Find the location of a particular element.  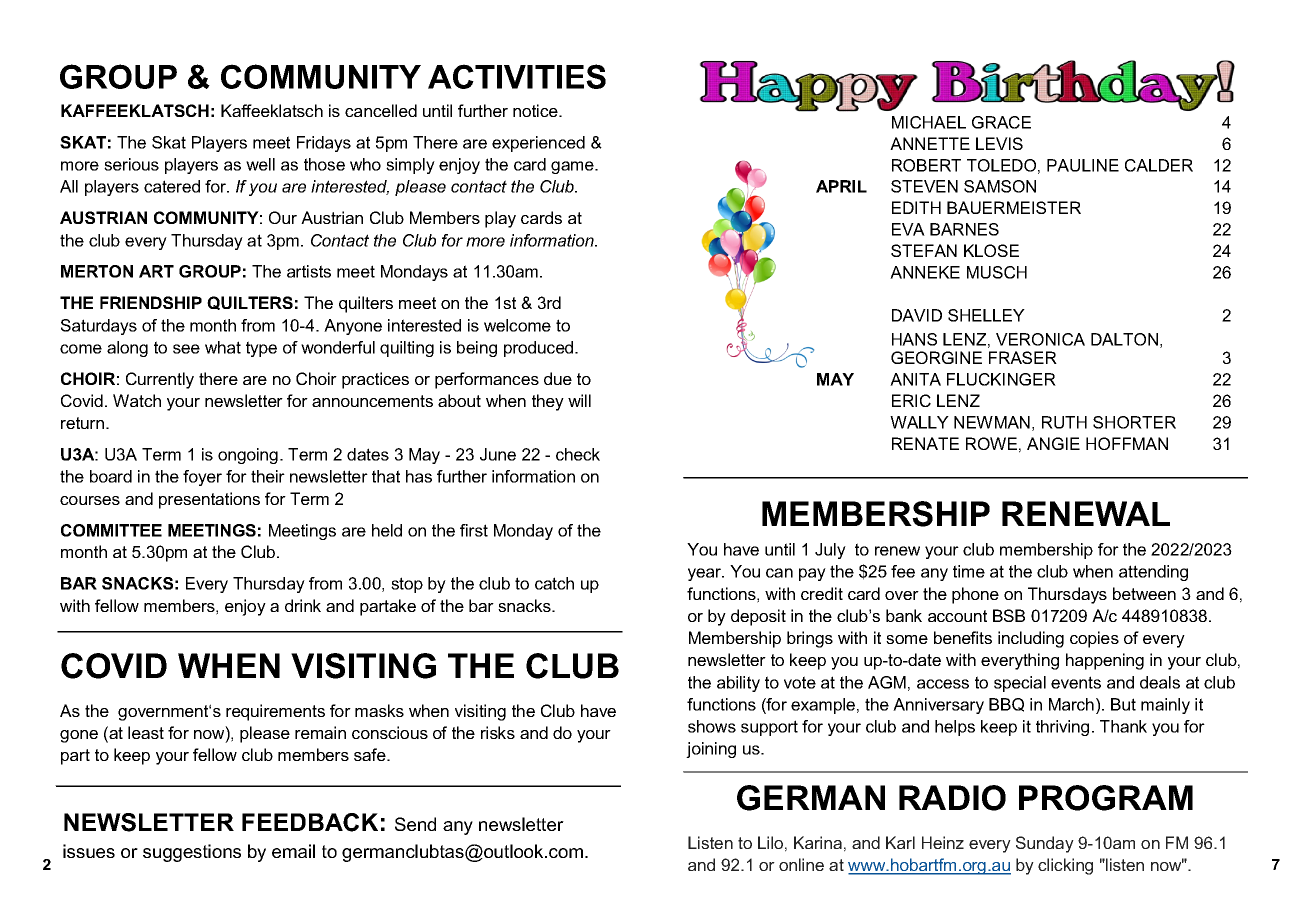

RUTH is located at coordinates (1064, 422).
